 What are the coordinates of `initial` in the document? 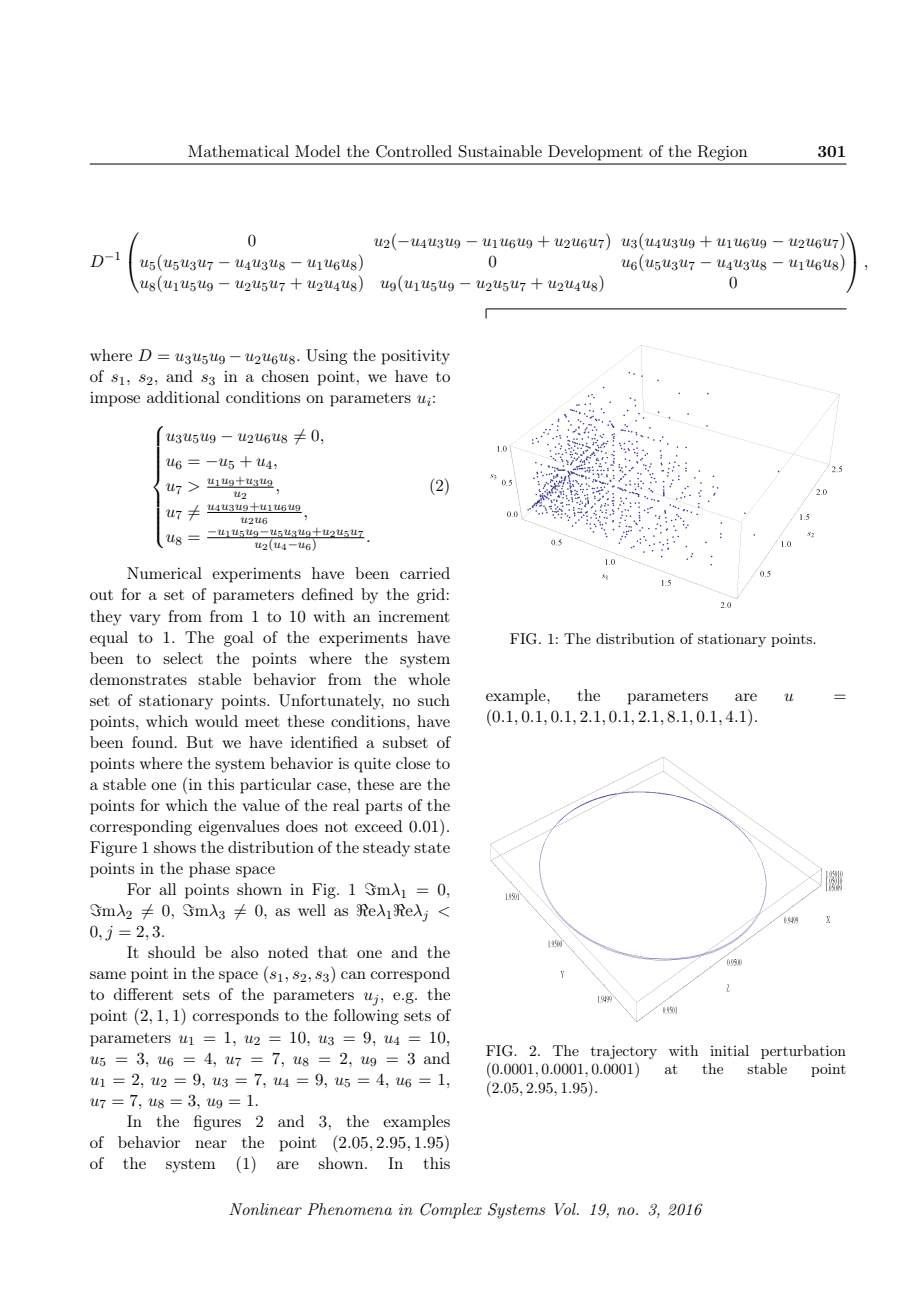 It's located at (729, 1050).
